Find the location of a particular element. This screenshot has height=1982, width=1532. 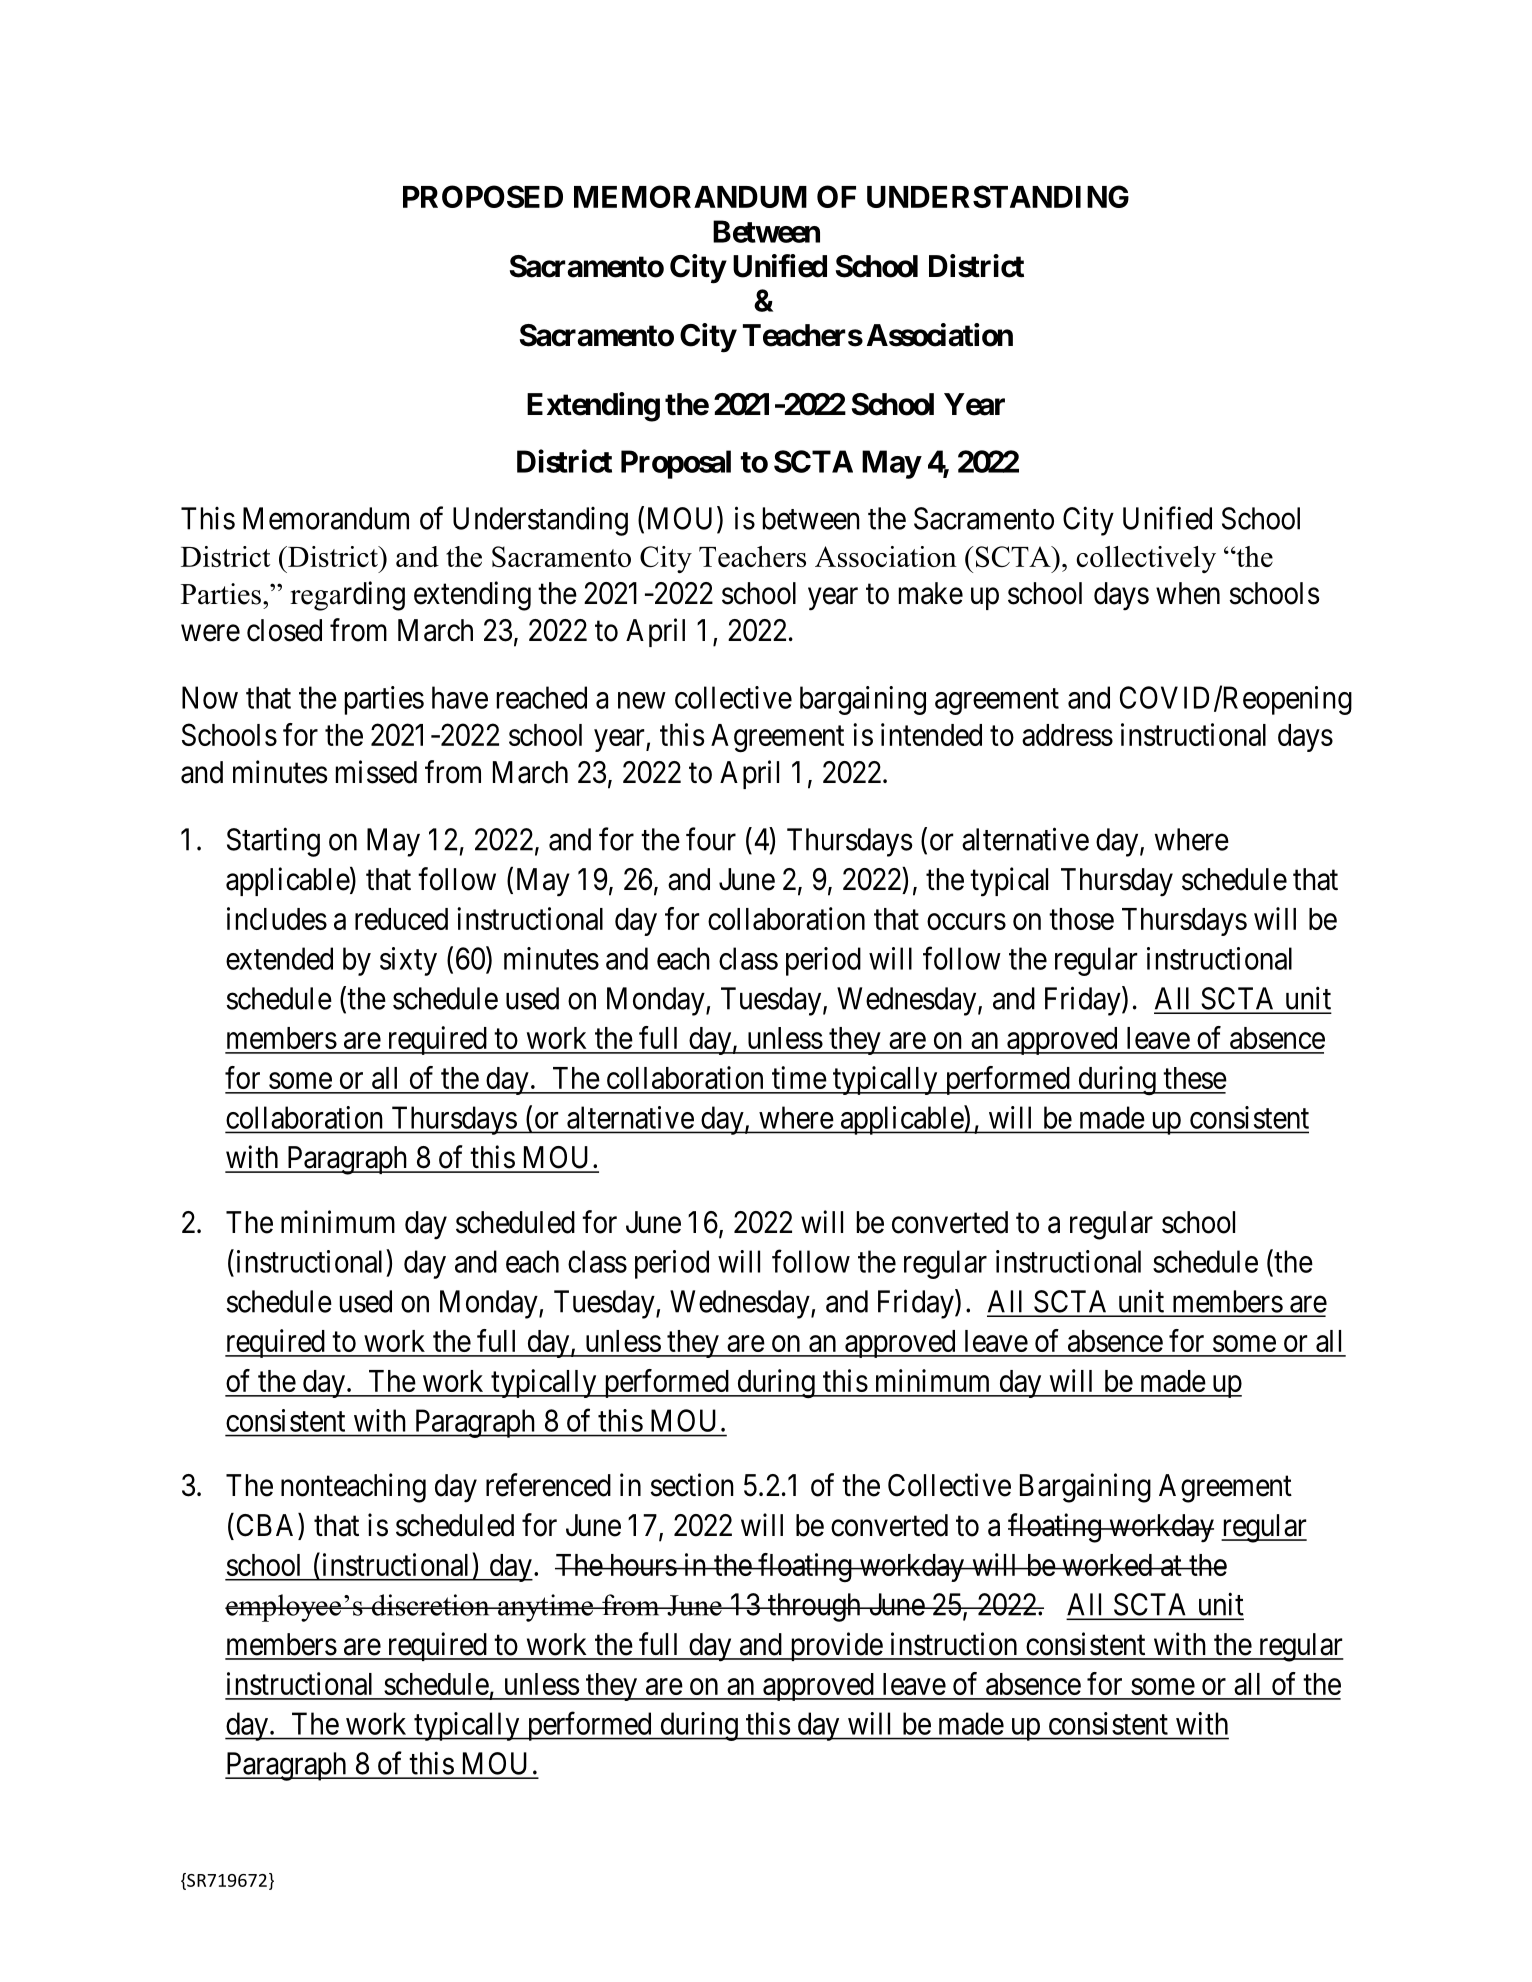

discretion is located at coordinates (431, 1605).
